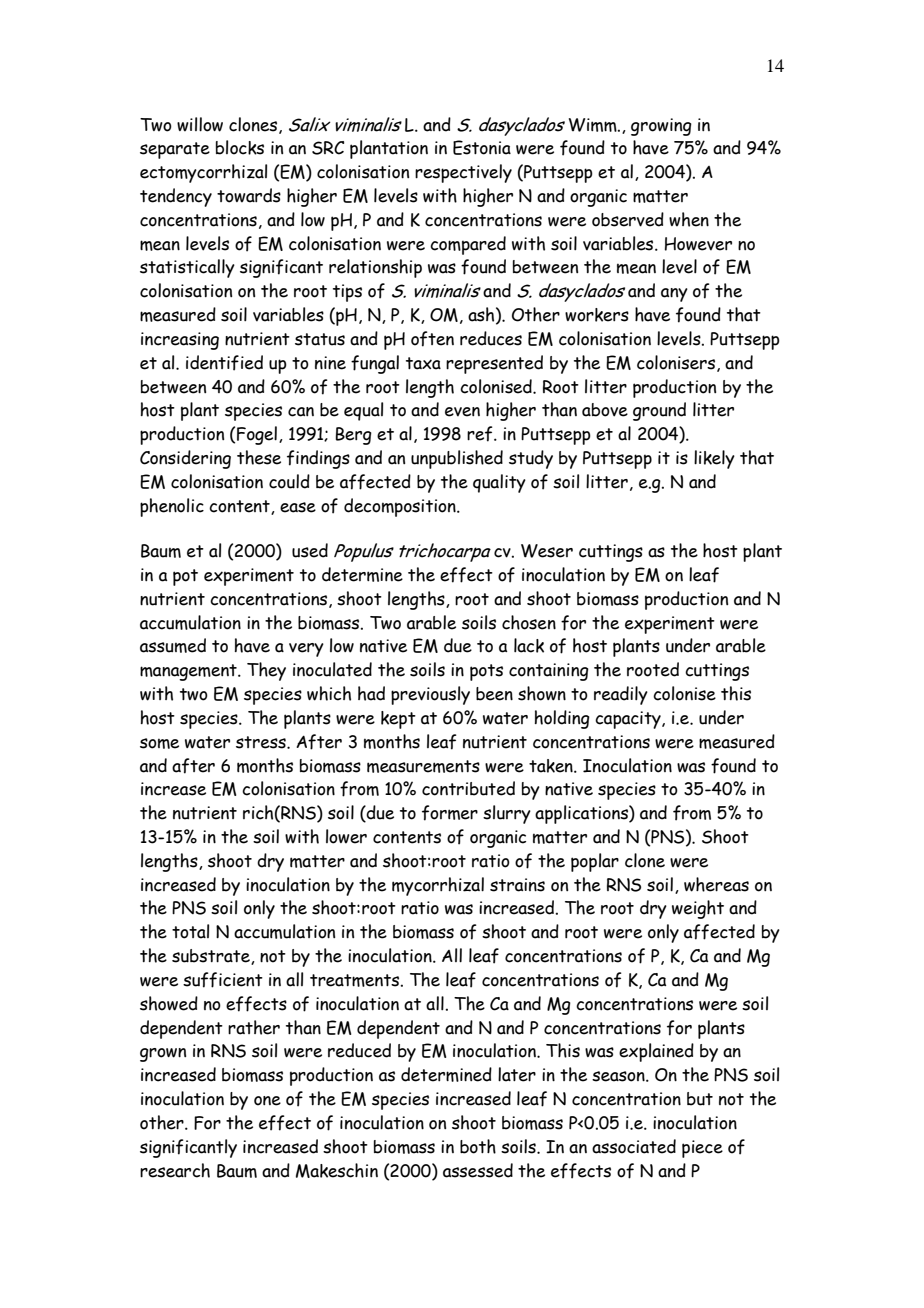 The image size is (924, 1308). I want to click on respectively, so click(463, 173).
